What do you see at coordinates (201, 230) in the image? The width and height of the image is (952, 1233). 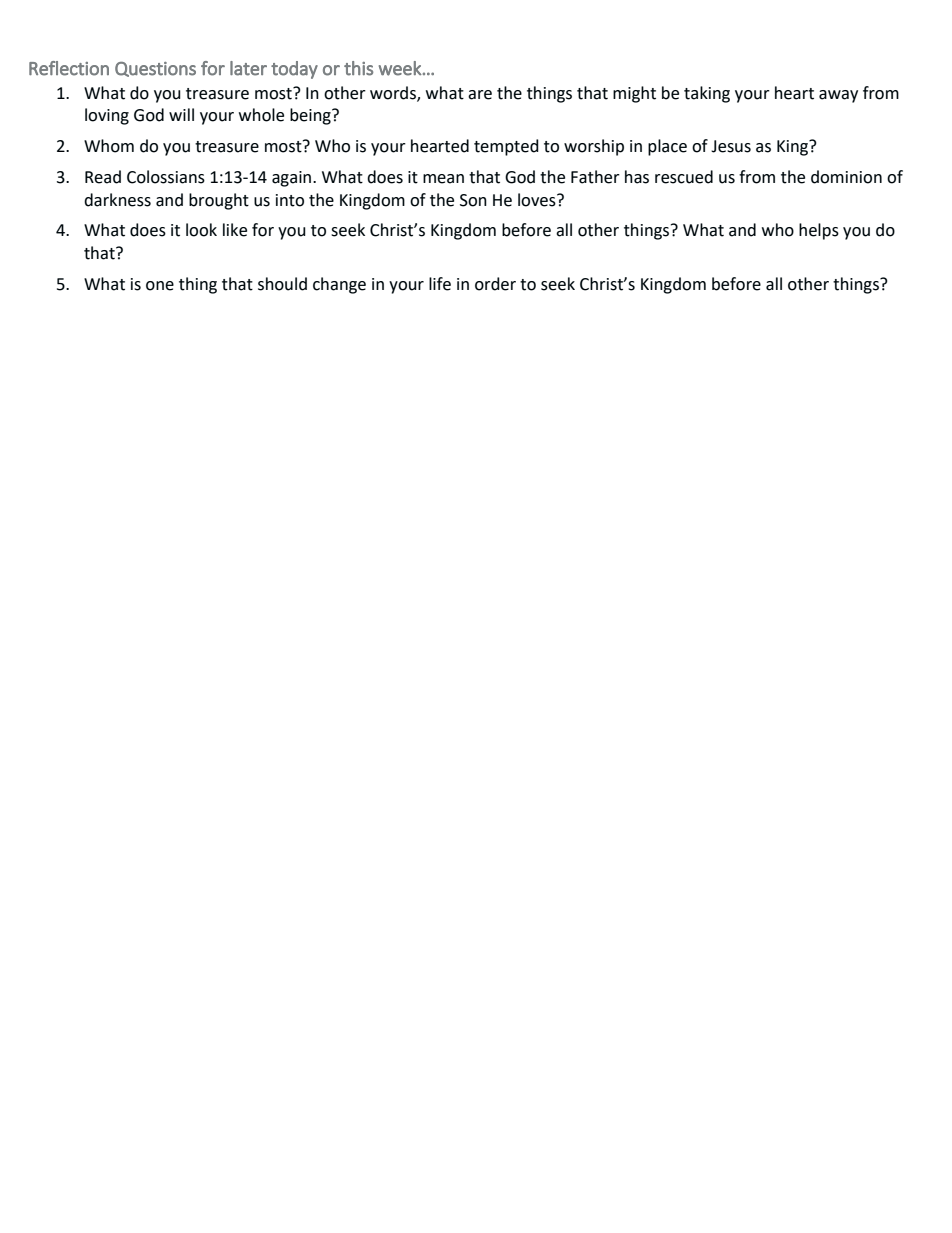 I see `look` at bounding box center [201, 230].
